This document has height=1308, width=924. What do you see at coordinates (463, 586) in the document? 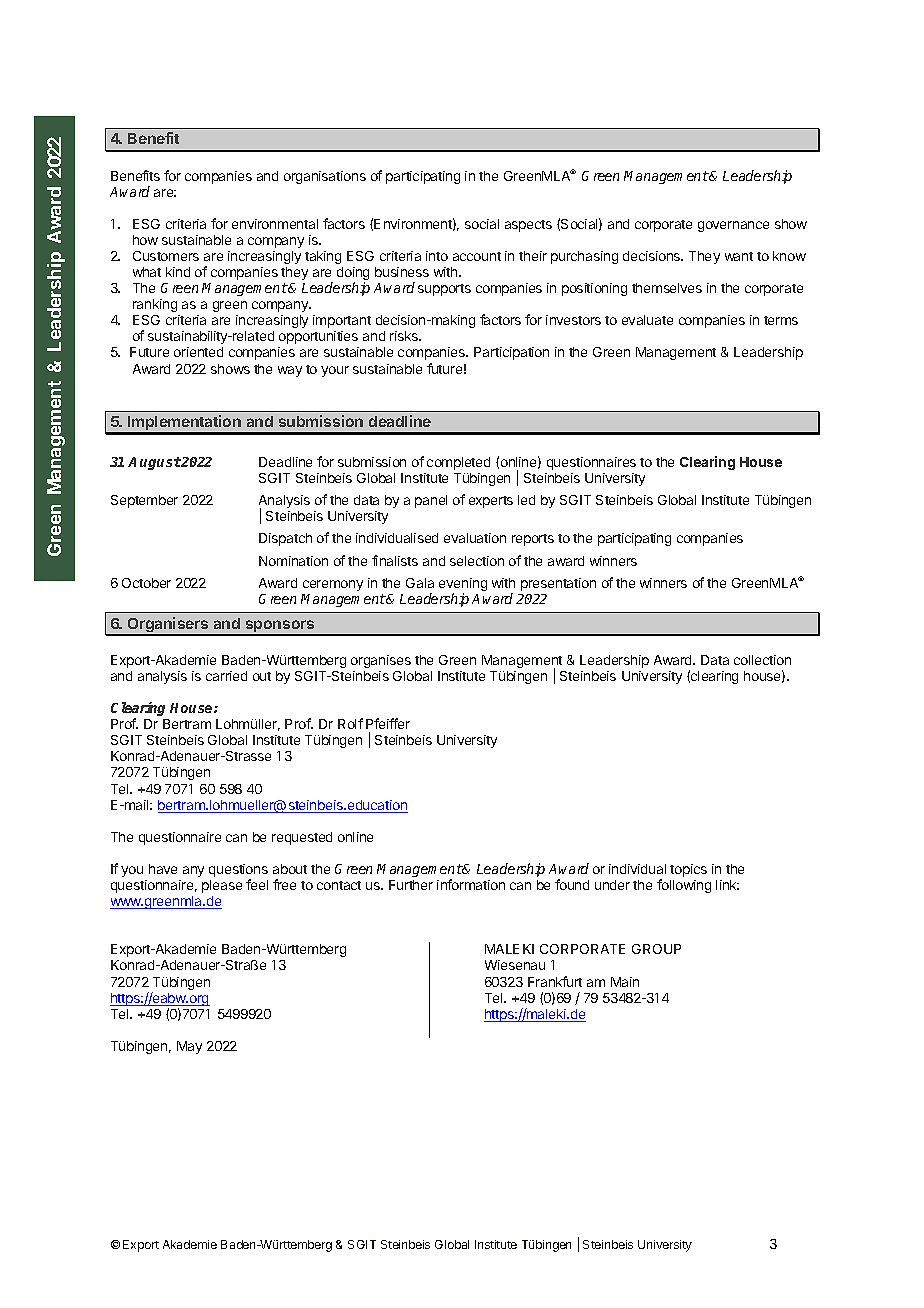
I see `evening` at bounding box center [463, 586].
